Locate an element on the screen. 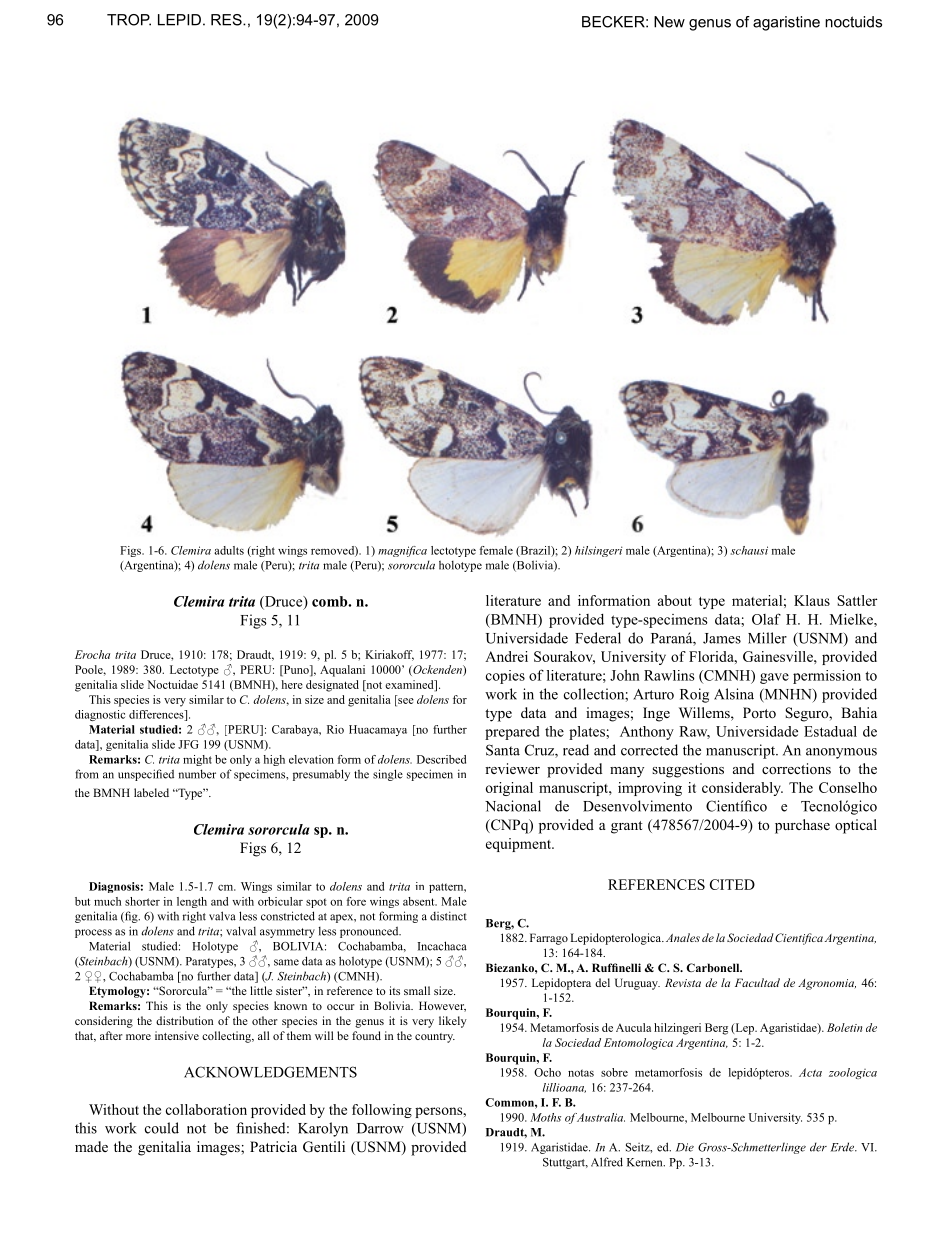 The image size is (952, 1233). length is located at coordinates (192, 902).
